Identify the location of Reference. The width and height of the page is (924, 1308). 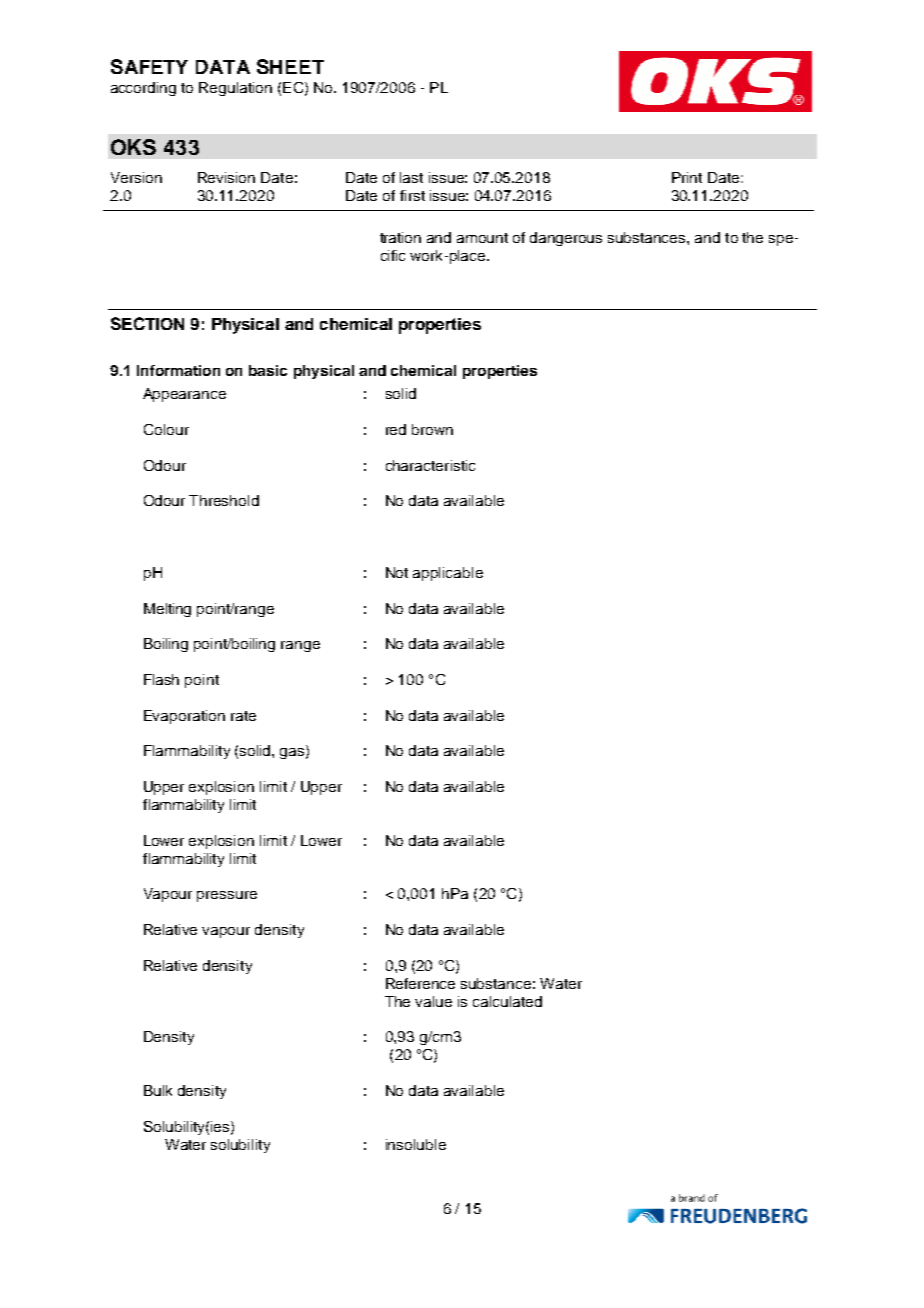
(420, 983).
